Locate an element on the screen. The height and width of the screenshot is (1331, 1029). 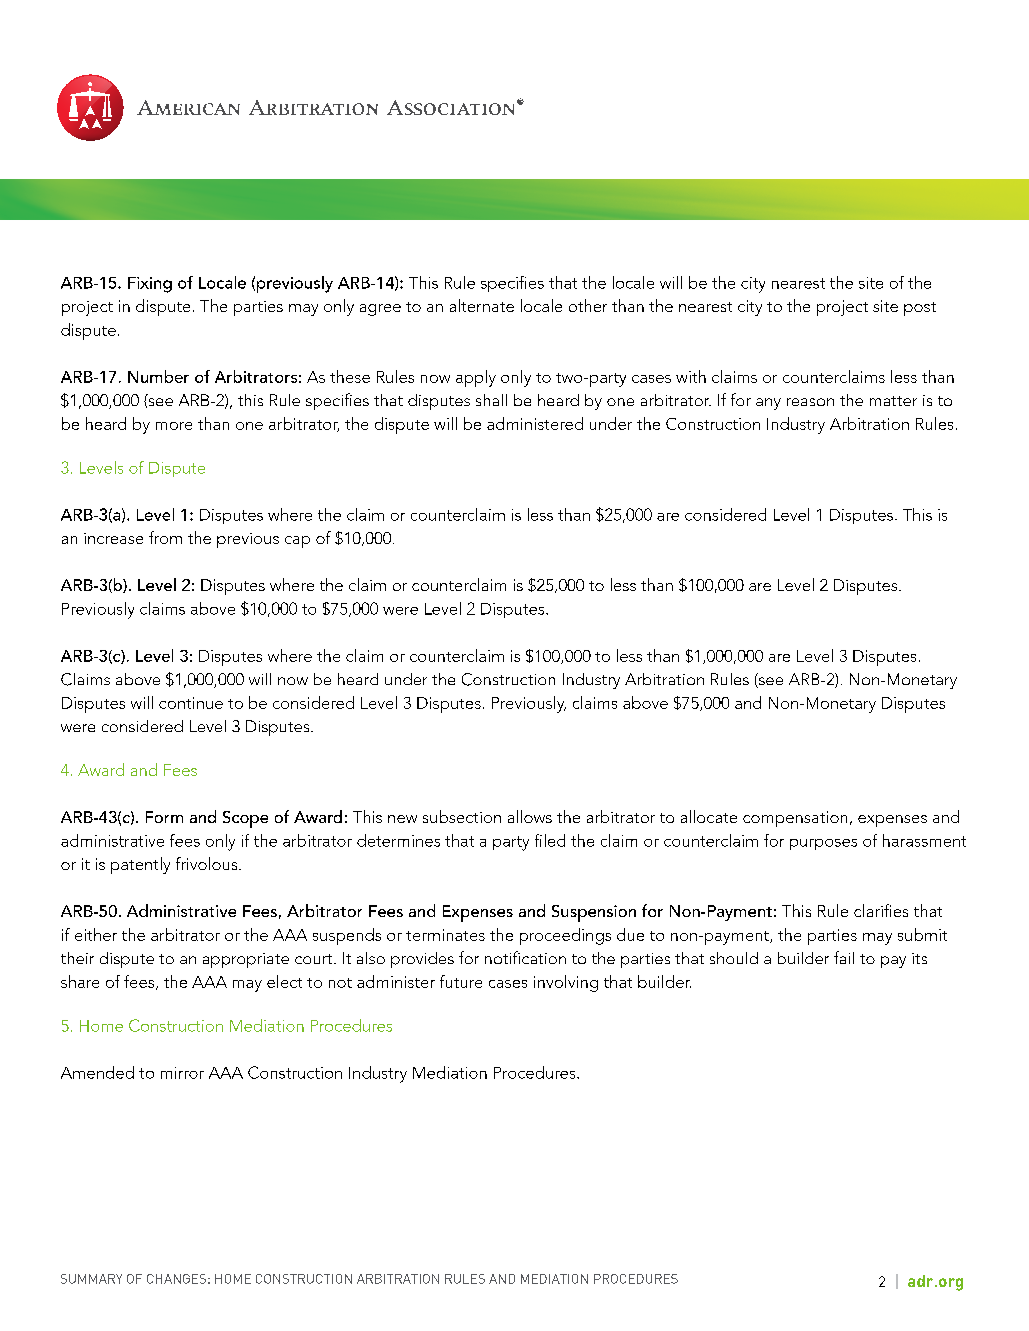
fail is located at coordinates (844, 957).
